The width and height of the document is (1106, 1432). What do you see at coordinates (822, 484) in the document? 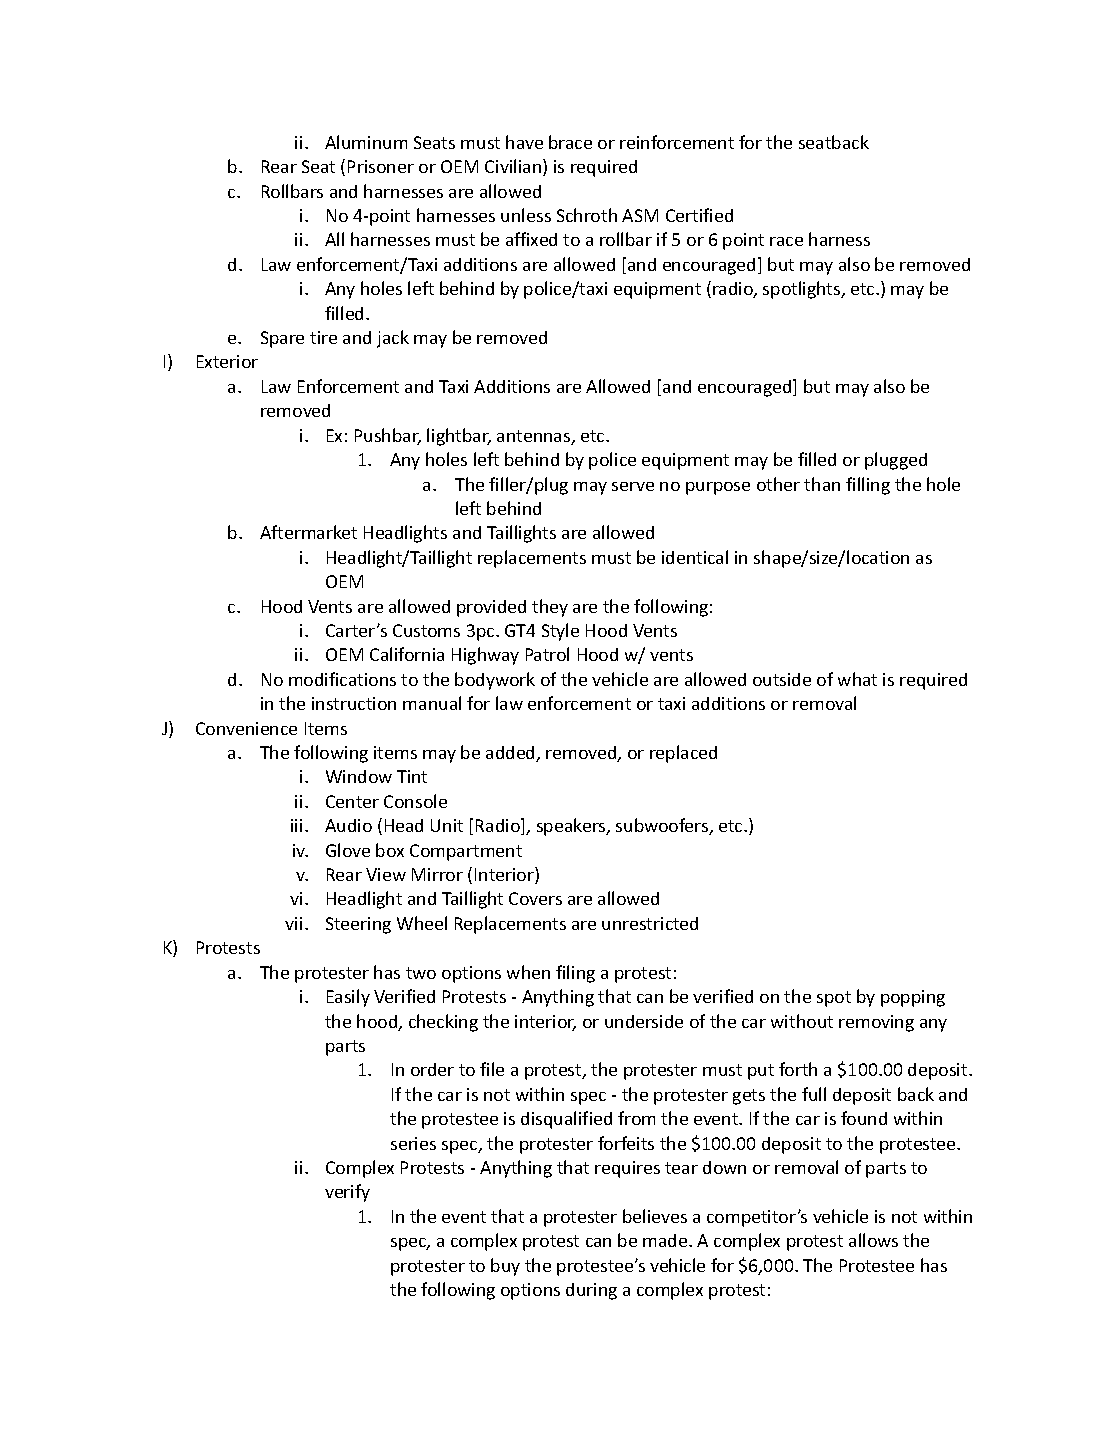
I see `than` at bounding box center [822, 484].
